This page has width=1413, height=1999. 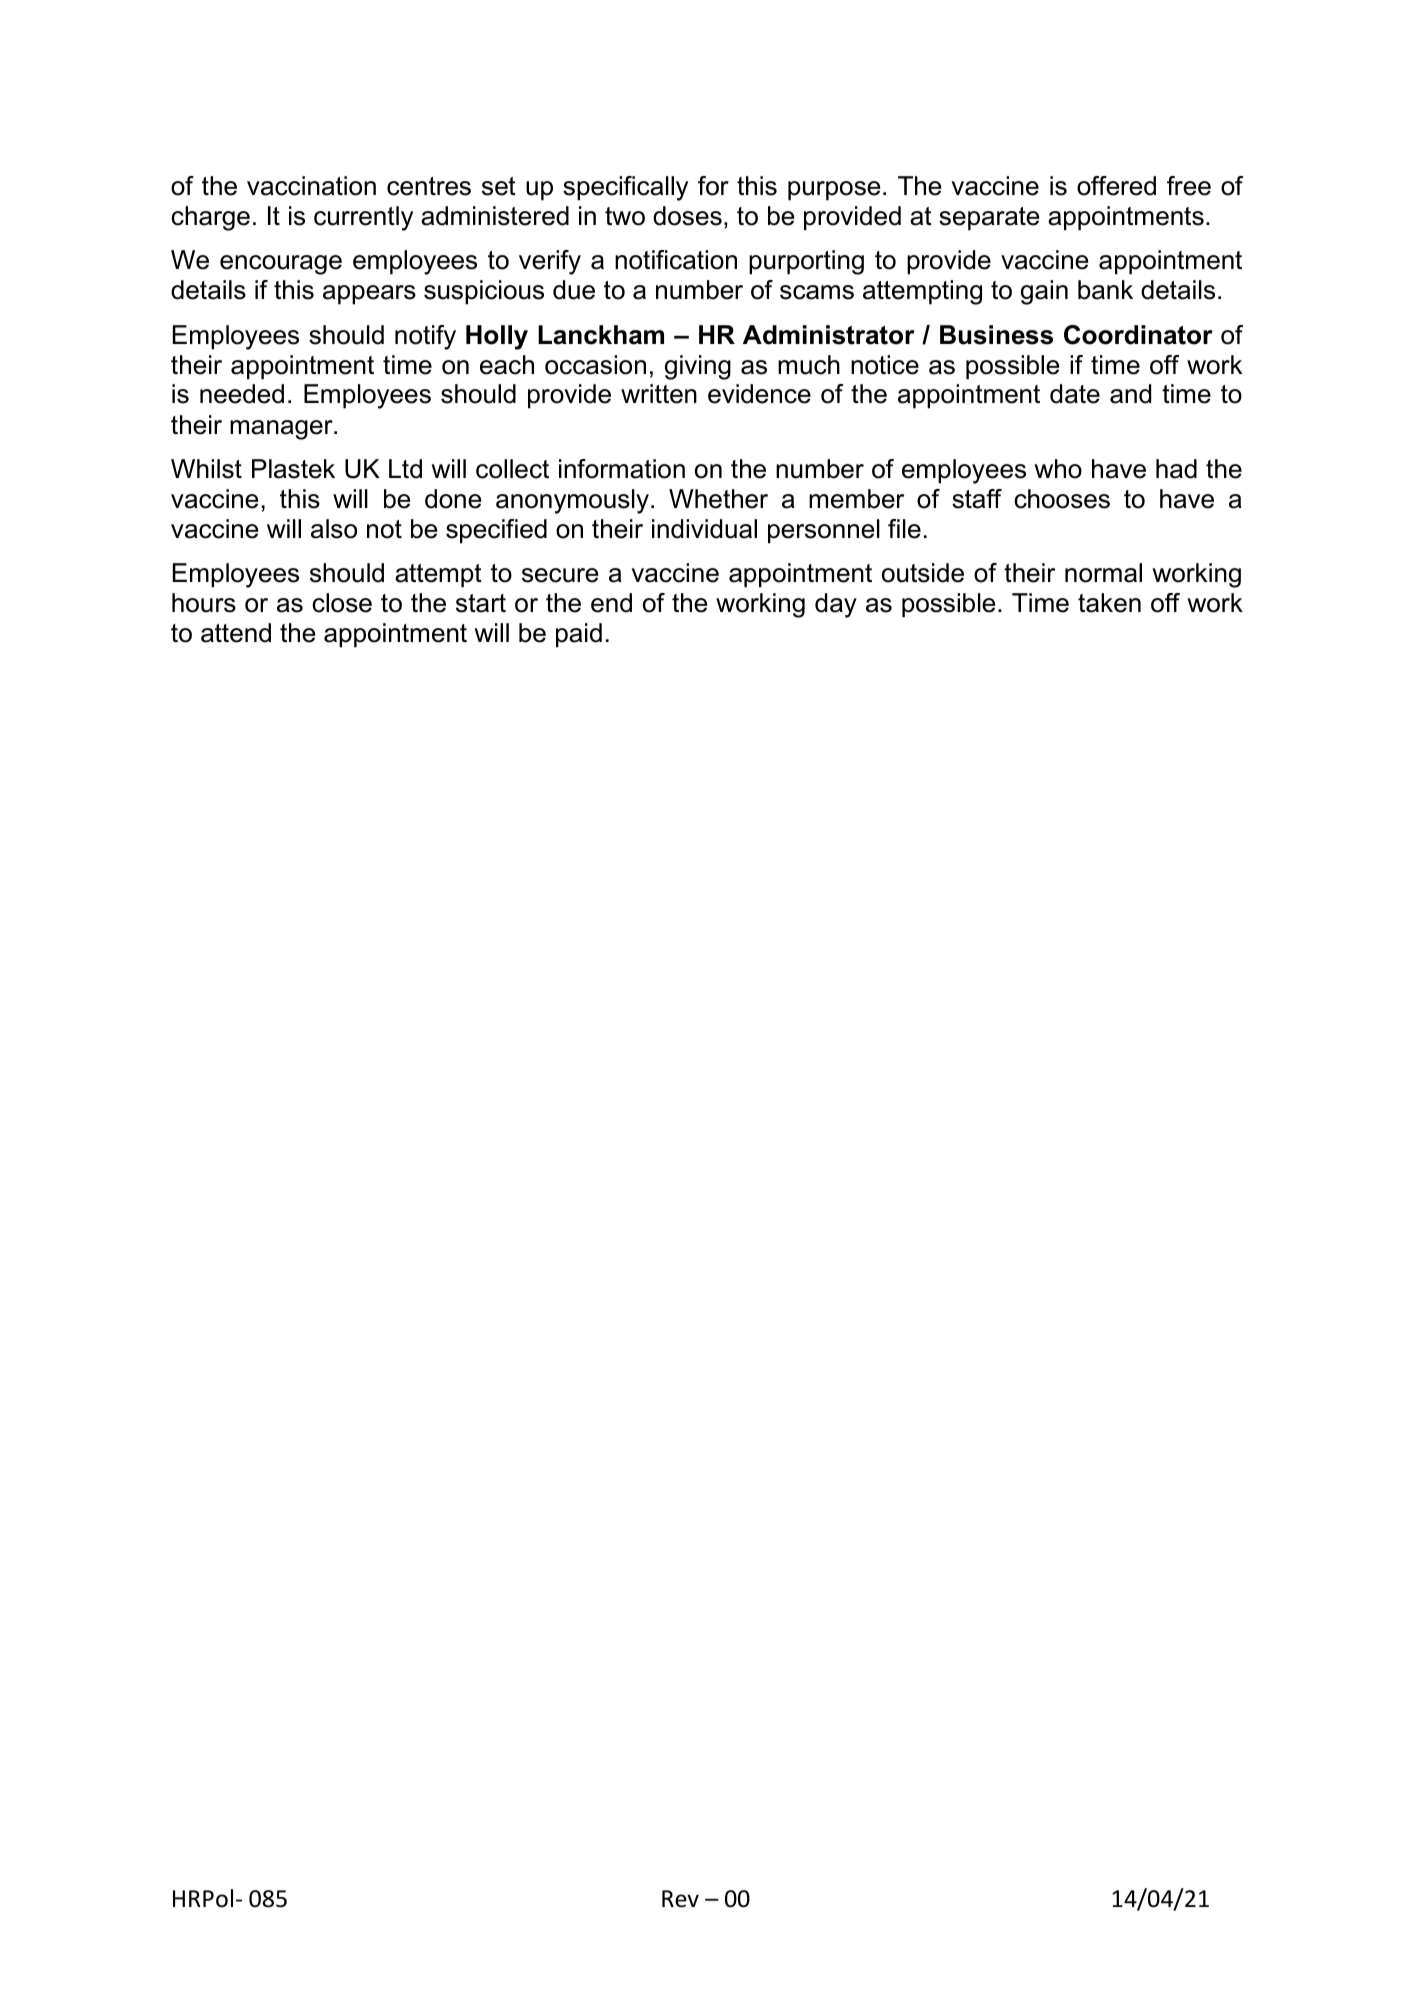 What do you see at coordinates (236, 633) in the page?
I see `attend` at bounding box center [236, 633].
